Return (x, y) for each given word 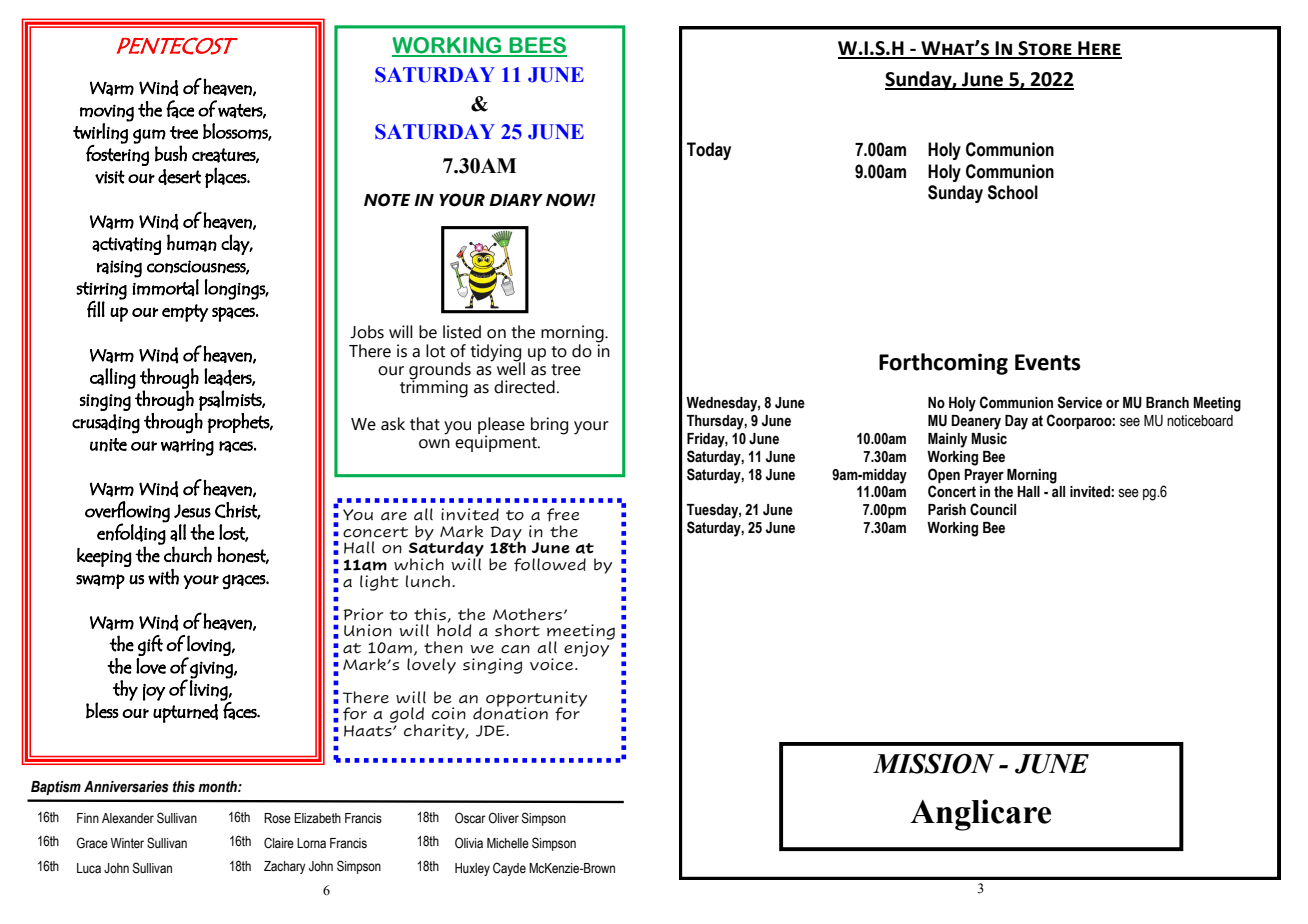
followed (550, 565)
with (163, 577)
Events (1048, 362)
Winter (127, 843)
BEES (537, 46)
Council (993, 509)
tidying (497, 353)
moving (107, 113)
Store (1045, 49)
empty (185, 313)
